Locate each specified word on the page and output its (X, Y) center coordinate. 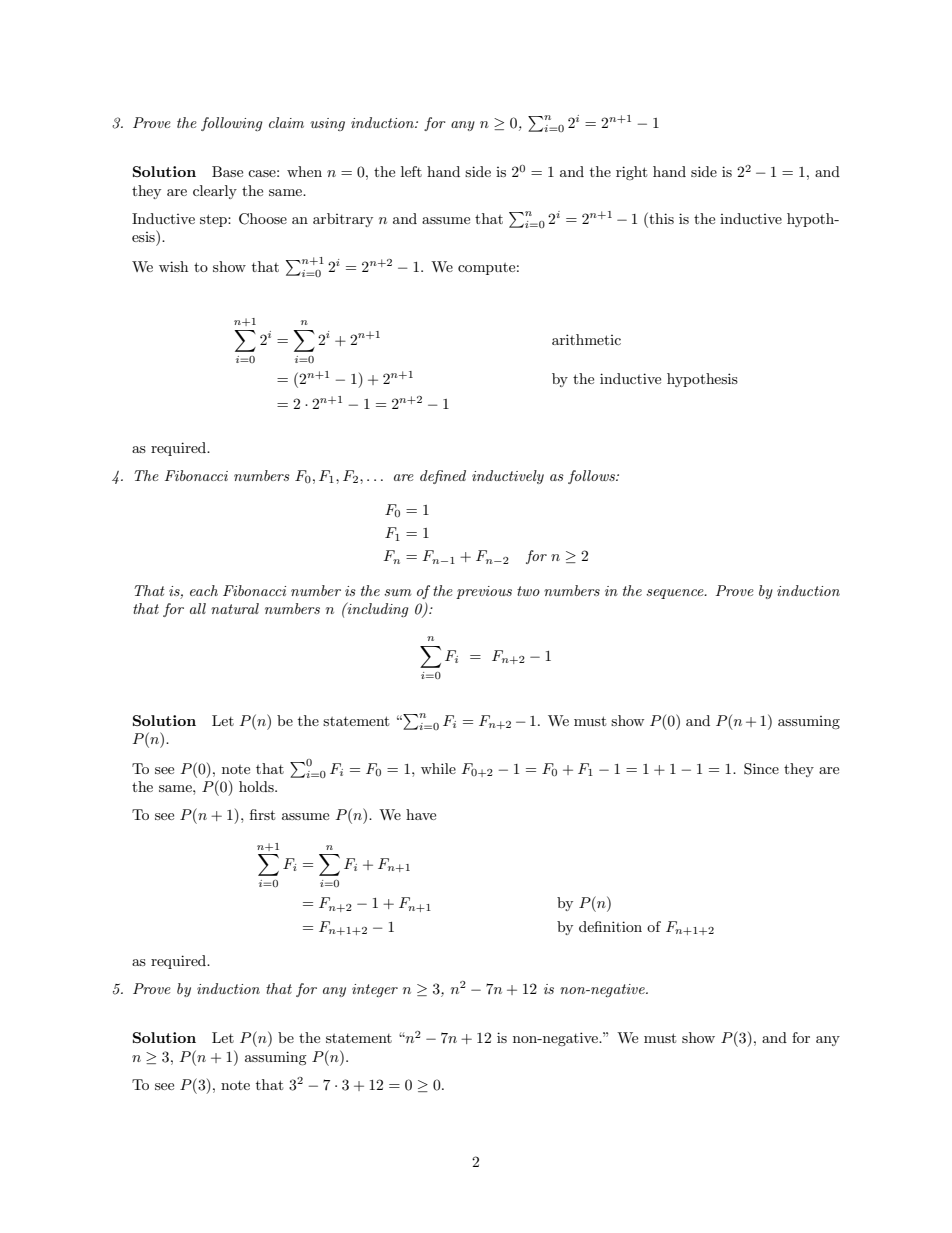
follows (592, 477)
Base (227, 171)
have (421, 814)
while (438, 768)
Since (761, 769)
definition (610, 926)
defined (443, 477)
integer (375, 990)
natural (235, 608)
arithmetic (586, 339)
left (411, 171)
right (631, 173)
